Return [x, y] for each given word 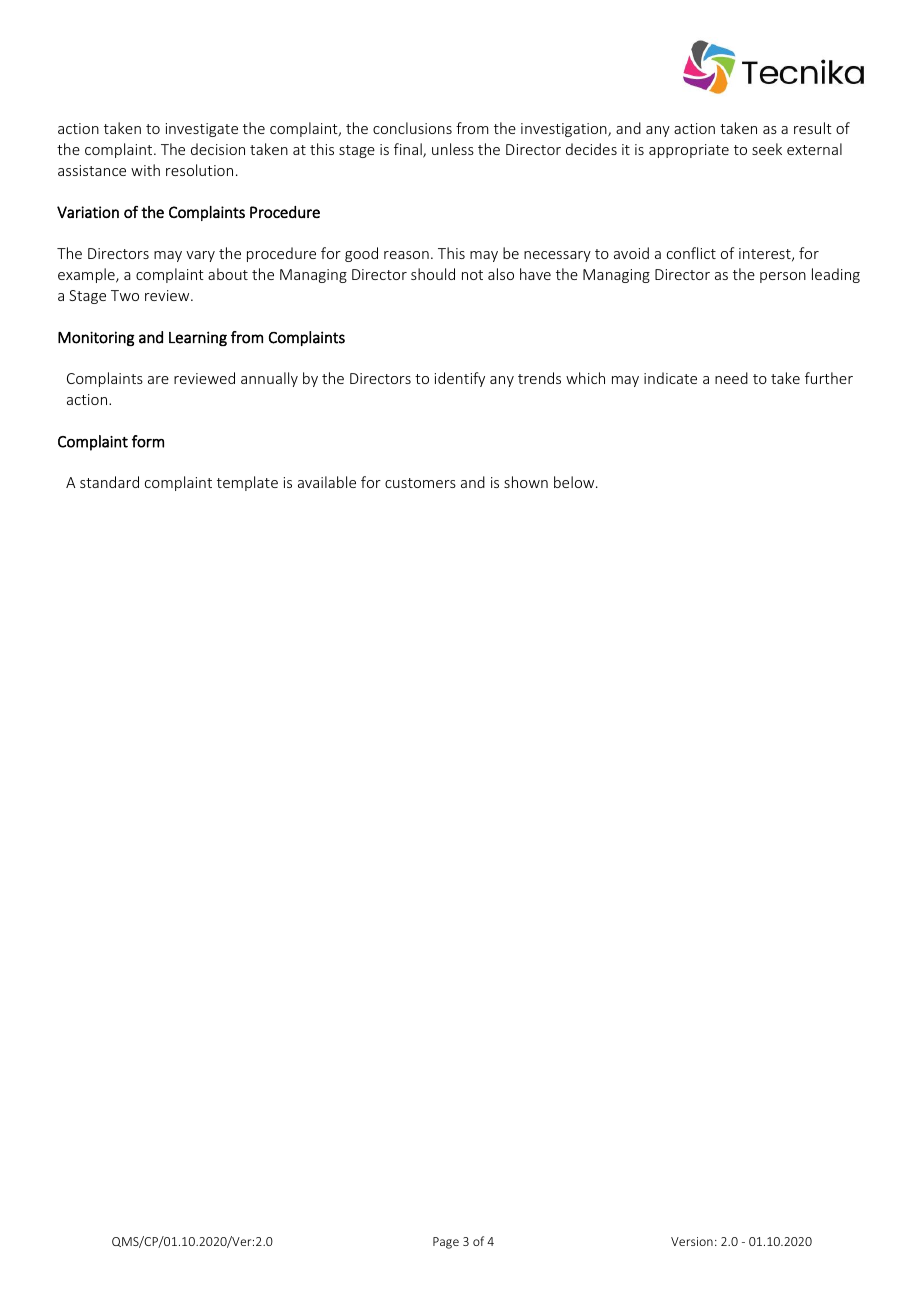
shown [526, 482]
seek [767, 149]
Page [446, 1243]
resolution [199, 170]
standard [109, 482]
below [575, 482]
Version [692, 1241]
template [247, 483]
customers [420, 483]
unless [453, 149]
